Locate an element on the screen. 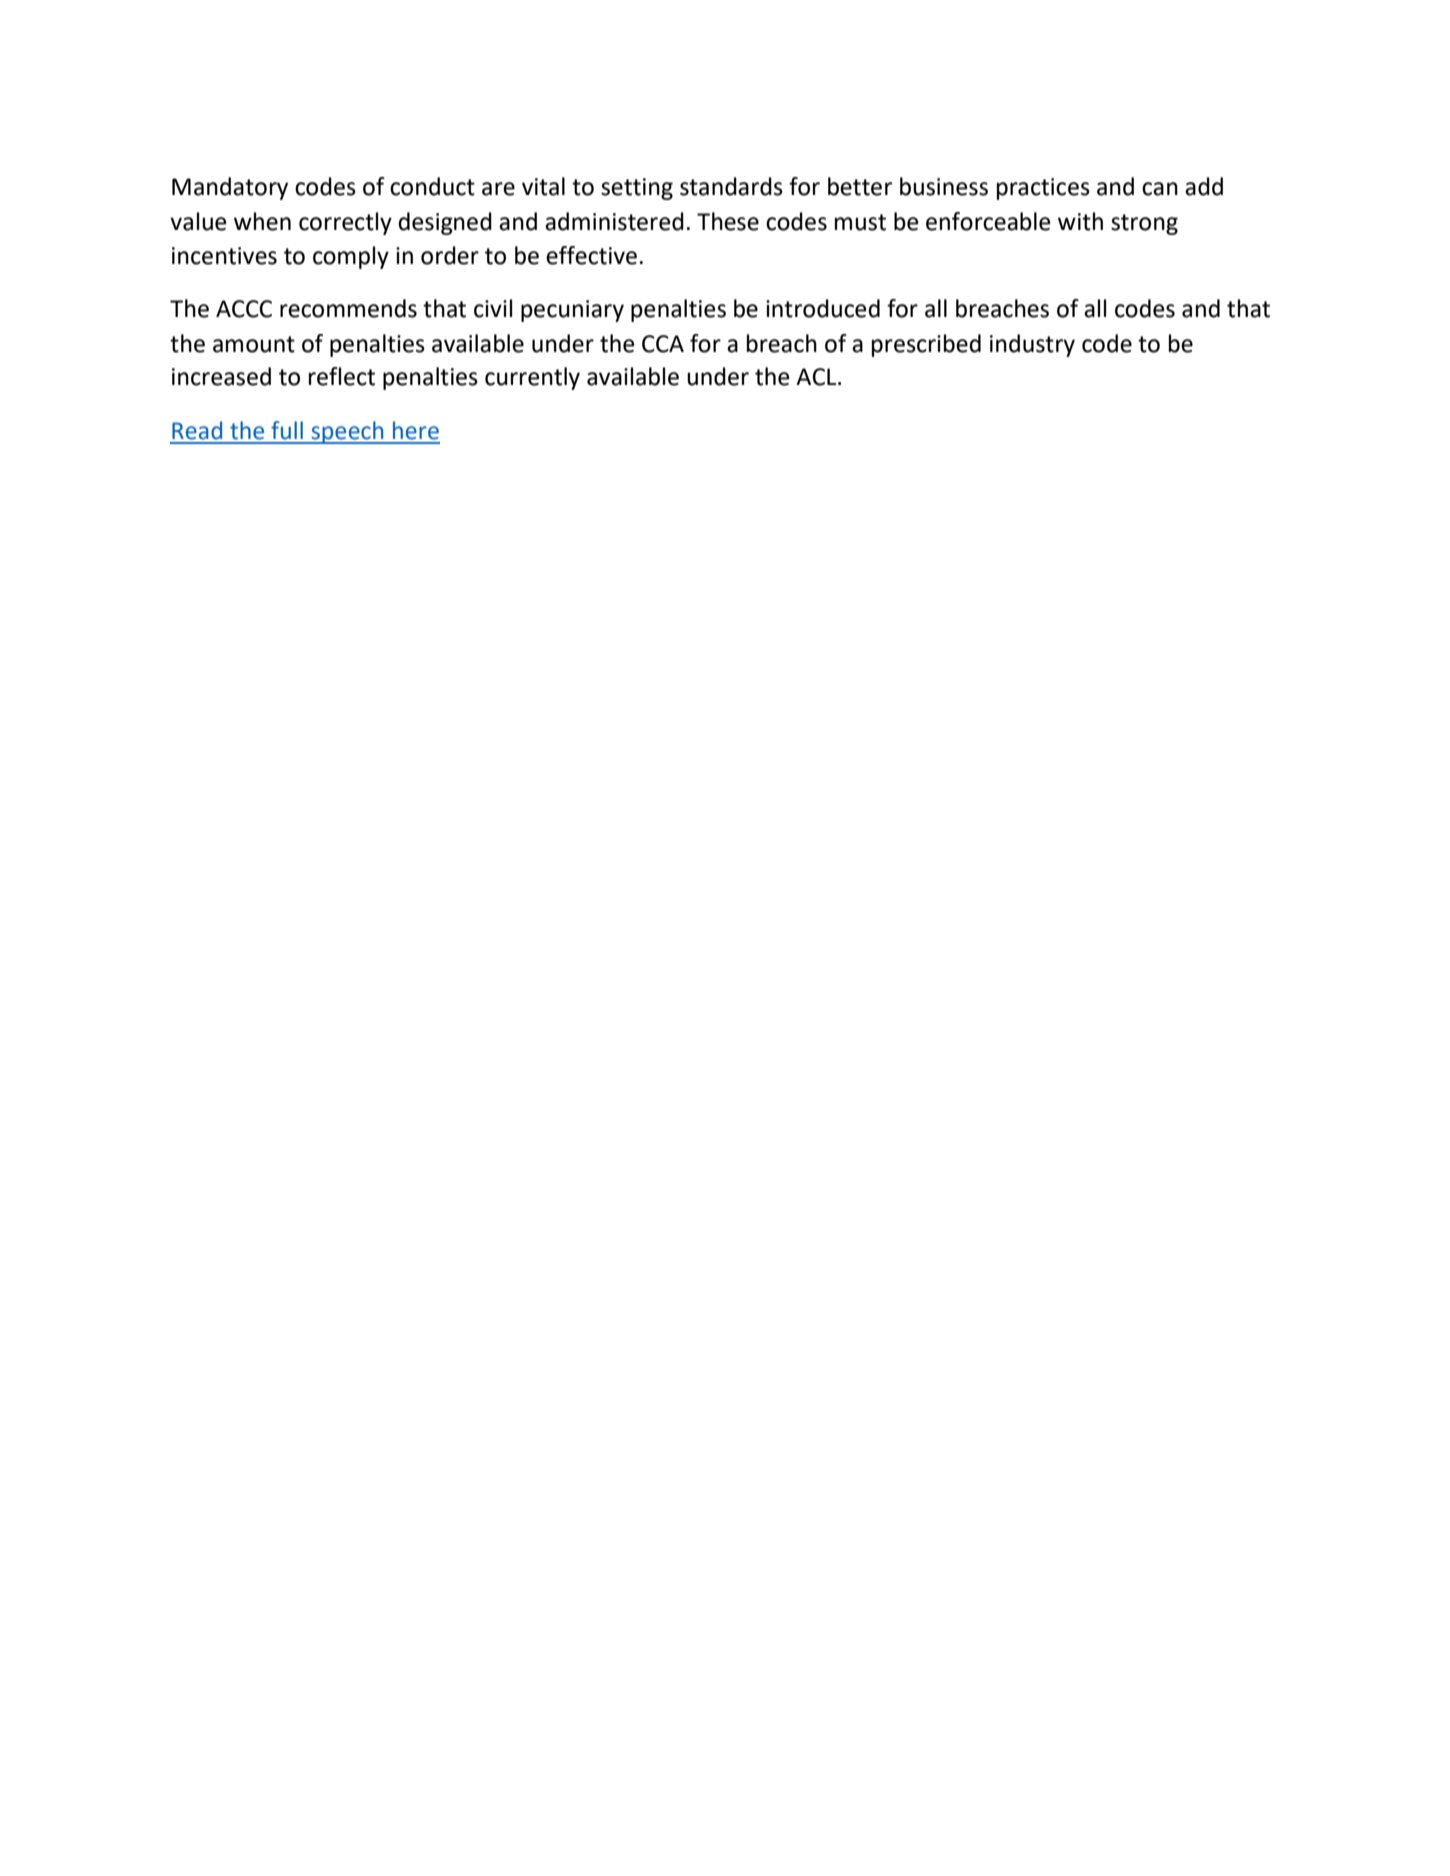  prescribed is located at coordinates (926, 345).
